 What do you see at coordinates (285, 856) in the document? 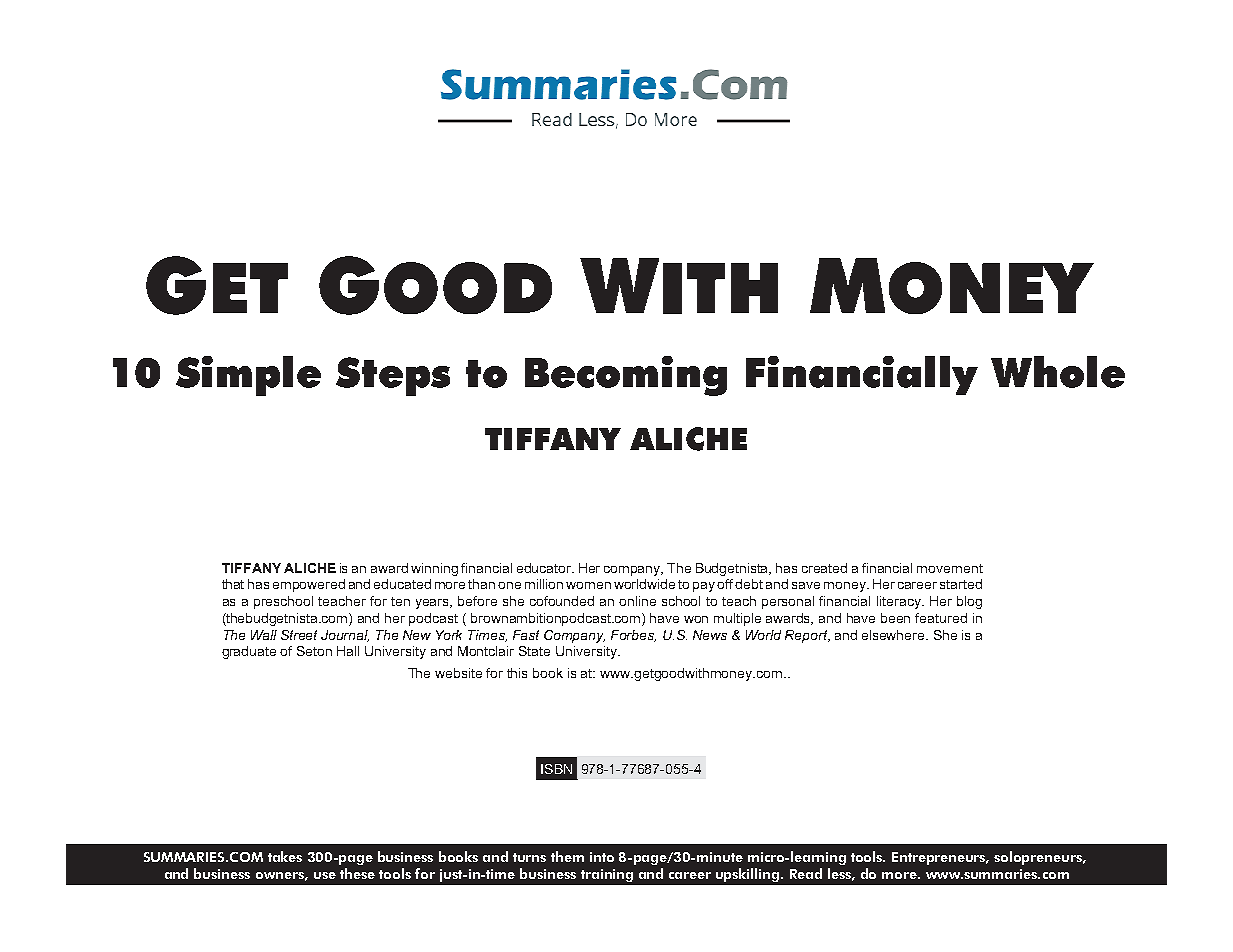
I see `takes` at bounding box center [285, 856].
